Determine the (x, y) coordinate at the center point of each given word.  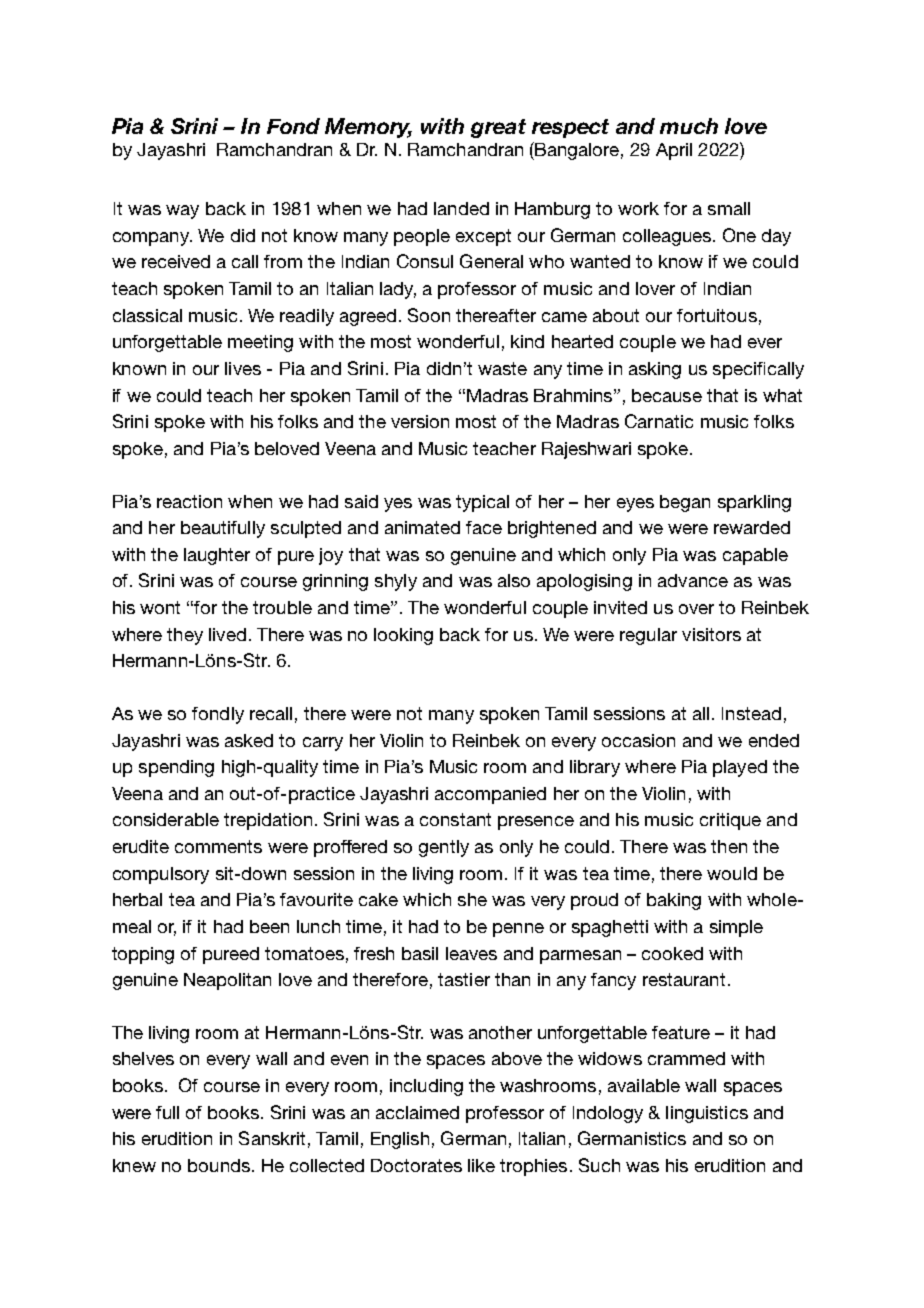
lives (243, 368)
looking (403, 636)
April (674, 151)
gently (444, 848)
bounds (219, 1165)
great (498, 128)
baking (674, 901)
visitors (711, 634)
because (667, 395)
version (420, 421)
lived (227, 634)
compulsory (161, 875)
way (182, 212)
